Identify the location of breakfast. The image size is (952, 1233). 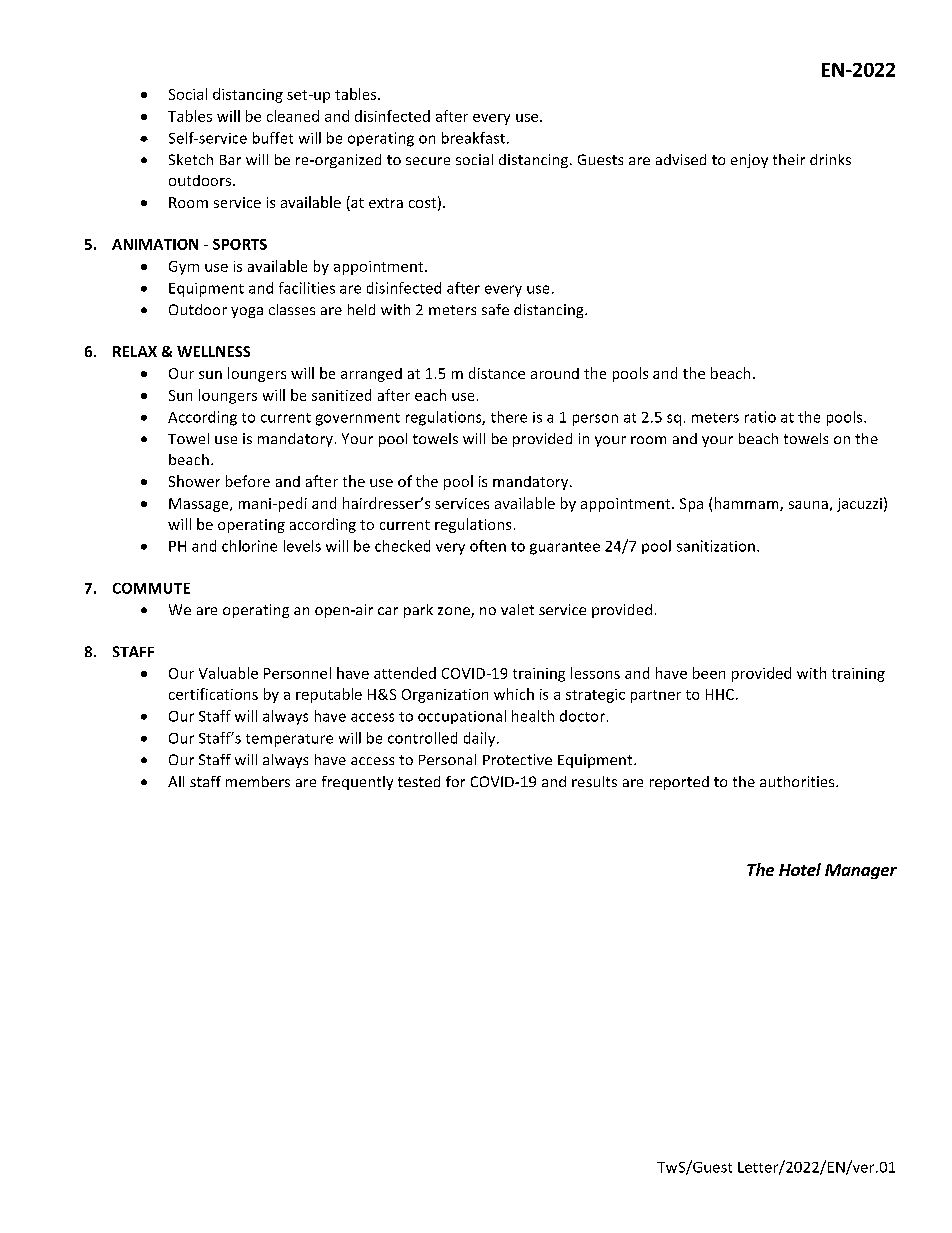
(473, 138).
